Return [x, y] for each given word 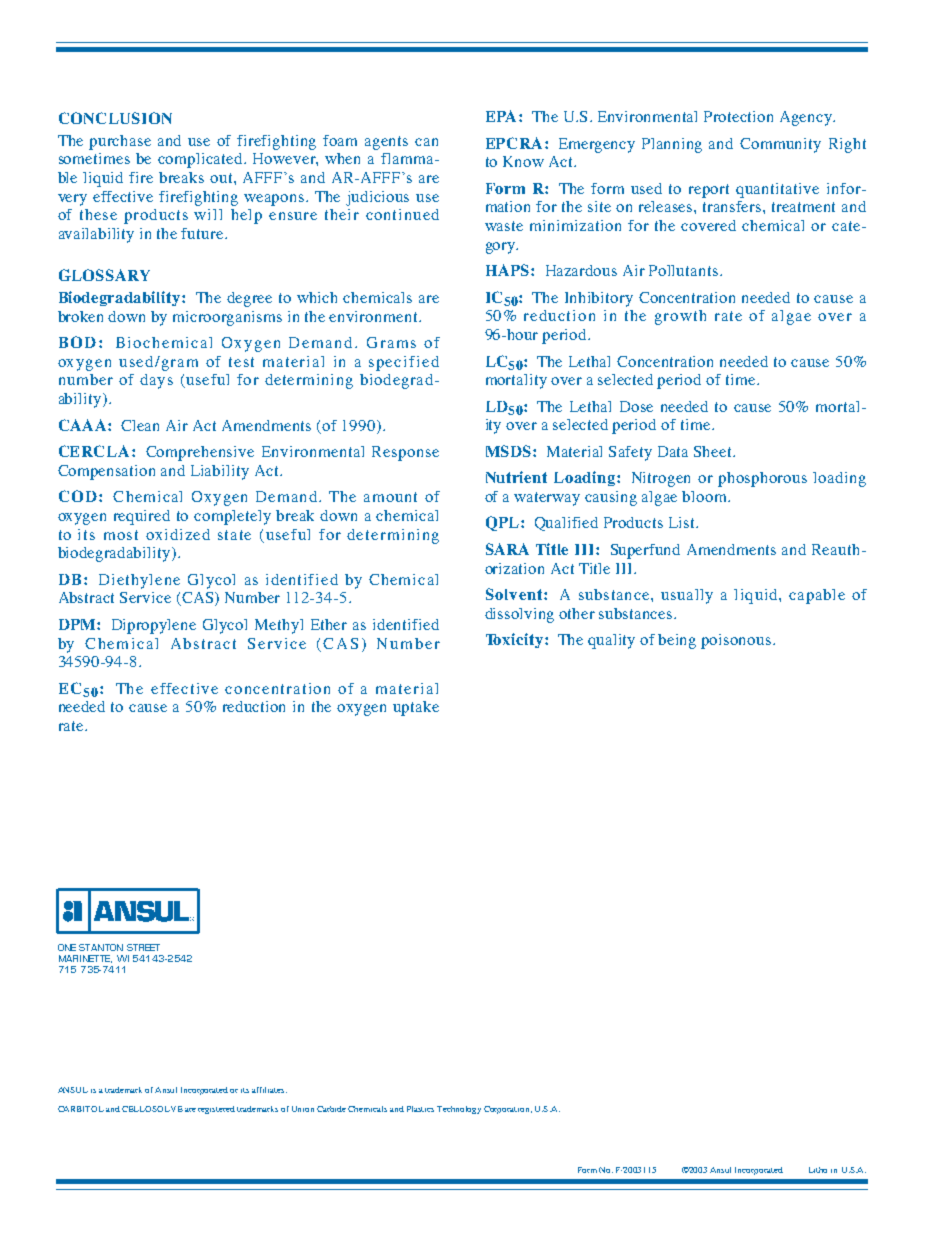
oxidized [178, 534]
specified [404, 363]
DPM [78, 624]
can [426, 142]
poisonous [736, 641]
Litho [818, 1170]
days [156, 381]
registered [216, 1110]
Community [780, 145]
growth [680, 317]
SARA [507, 549]
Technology [459, 1110]
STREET [143, 947]
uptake [416, 708]
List [683, 522]
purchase [120, 142]
